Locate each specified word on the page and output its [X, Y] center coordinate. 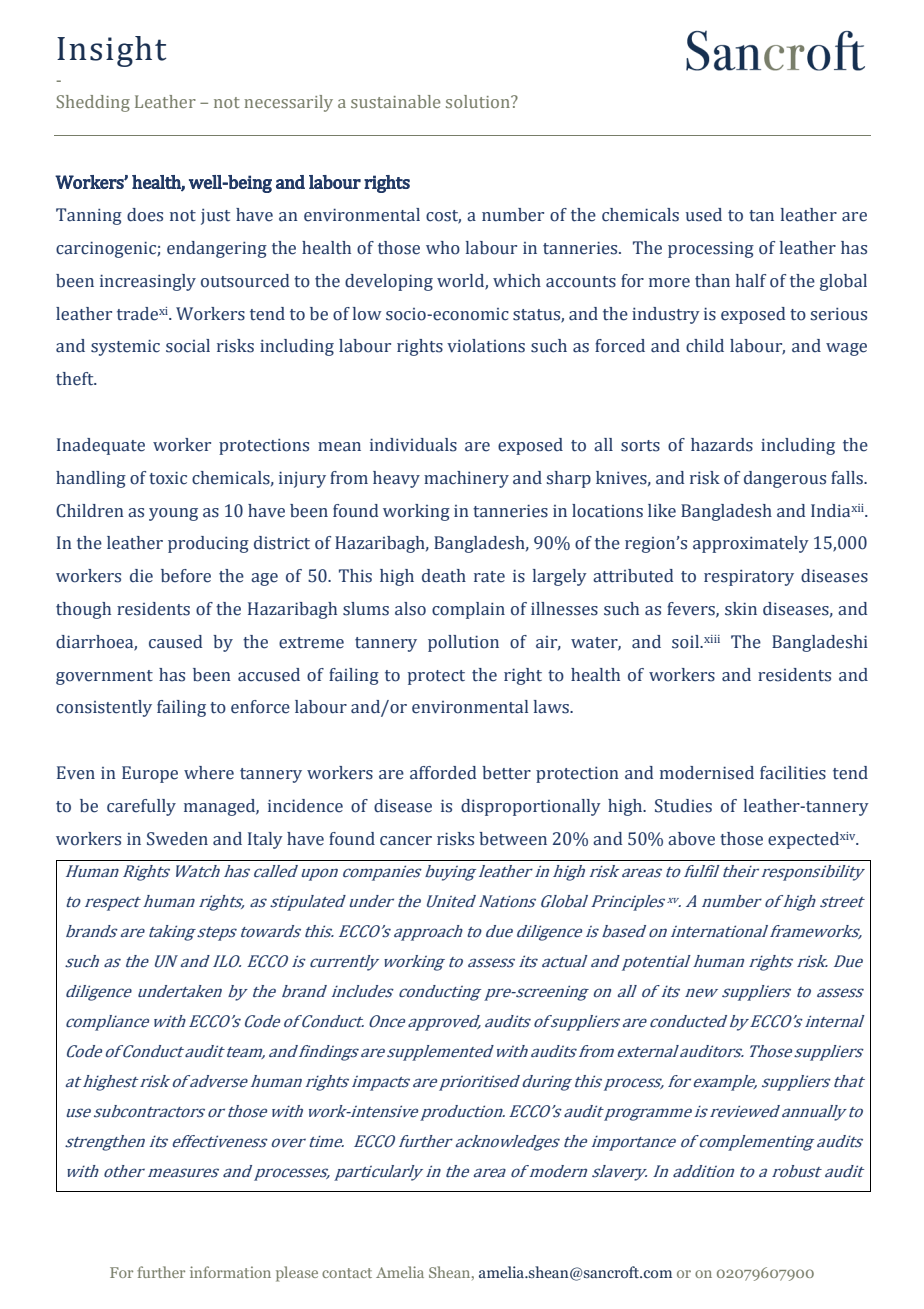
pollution [463, 643]
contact [347, 1273]
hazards [722, 445]
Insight [111, 51]
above [691, 839]
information [230, 1272]
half [751, 281]
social [188, 346]
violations [486, 346]
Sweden [177, 839]
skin [741, 609]
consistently [104, 708]
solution [479, 101]
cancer [406, 841]
